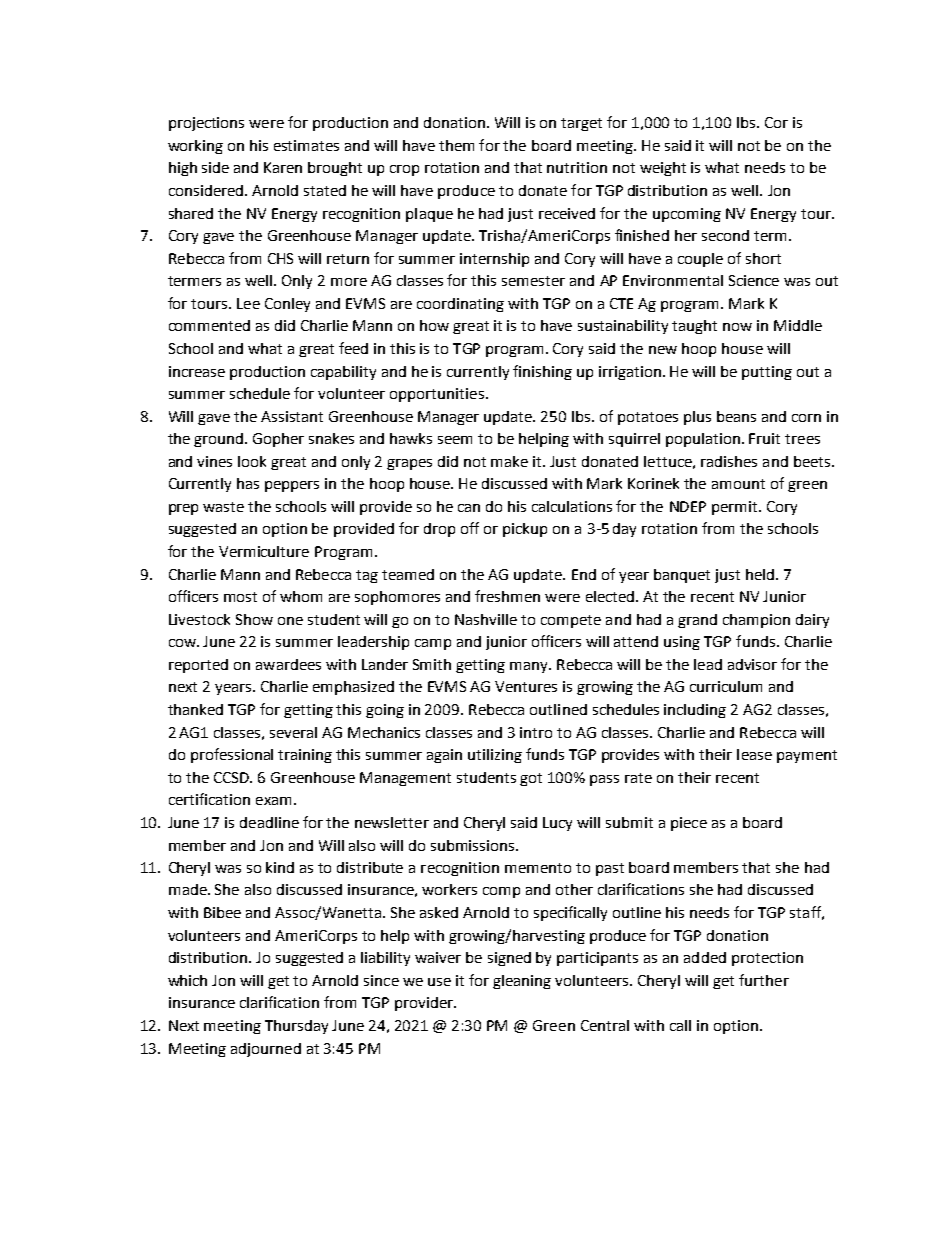 The height and width of the page is (1233, 952). What do you see at coordinates (507, 596) in the page?
I see `freshmen` at bounding box center [507, 596].
